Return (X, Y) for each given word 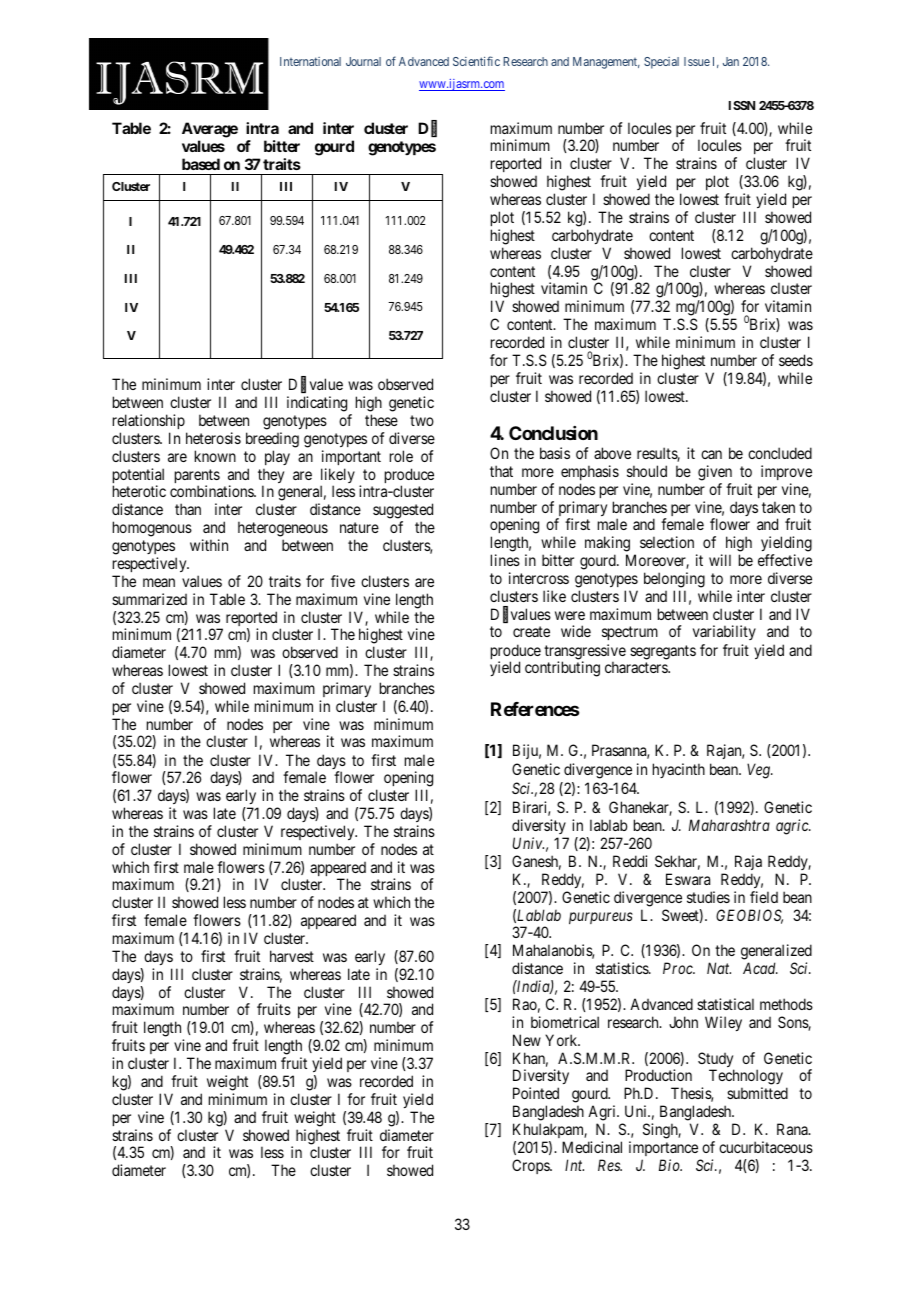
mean (159, 582)
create (531, 632)
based (201, 164)
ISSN (742, 105)
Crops (531, 1166)
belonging (674, 580)
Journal (363, 61)
